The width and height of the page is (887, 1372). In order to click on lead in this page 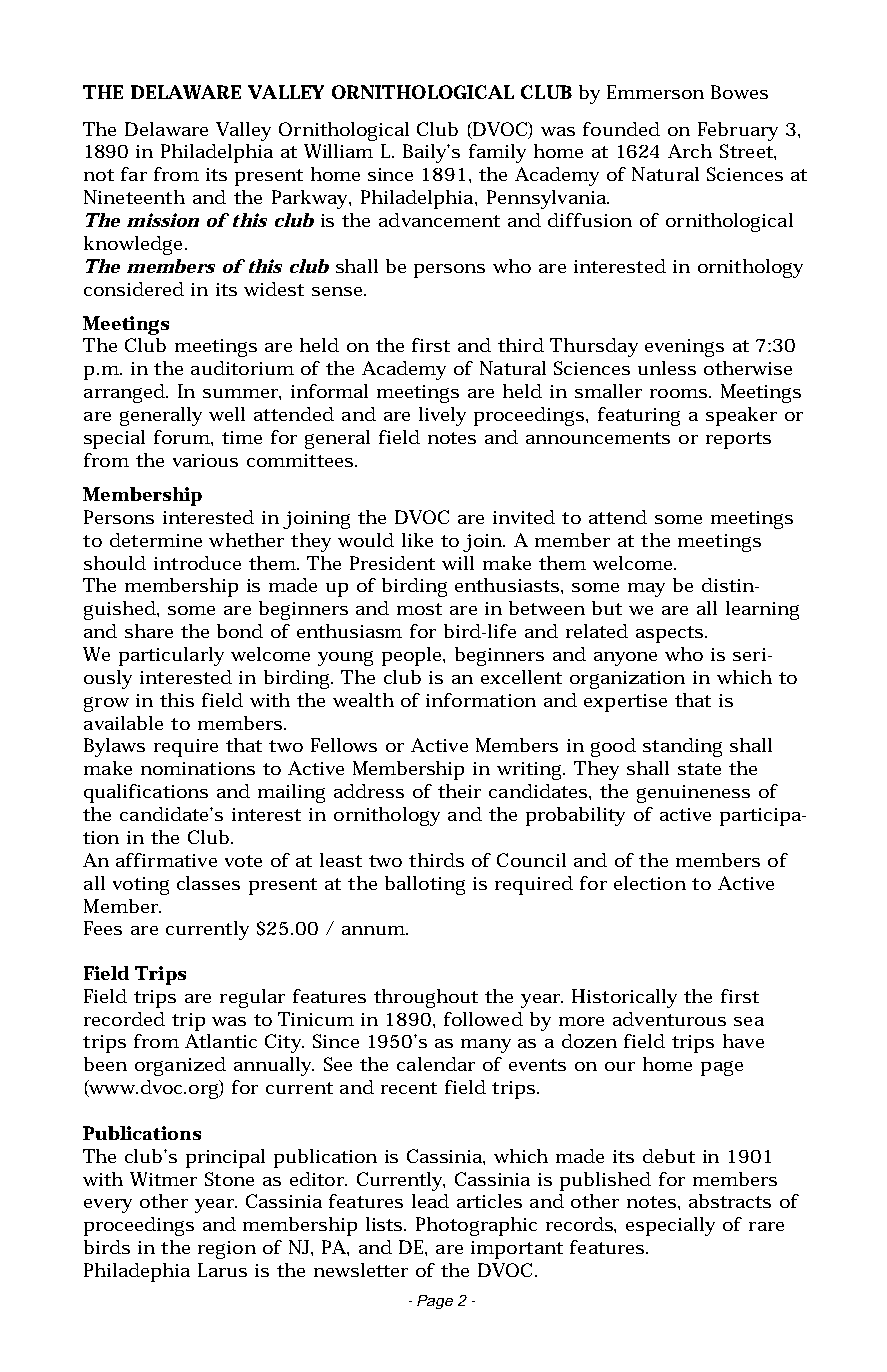, I will do `click(430, 1201)`.
